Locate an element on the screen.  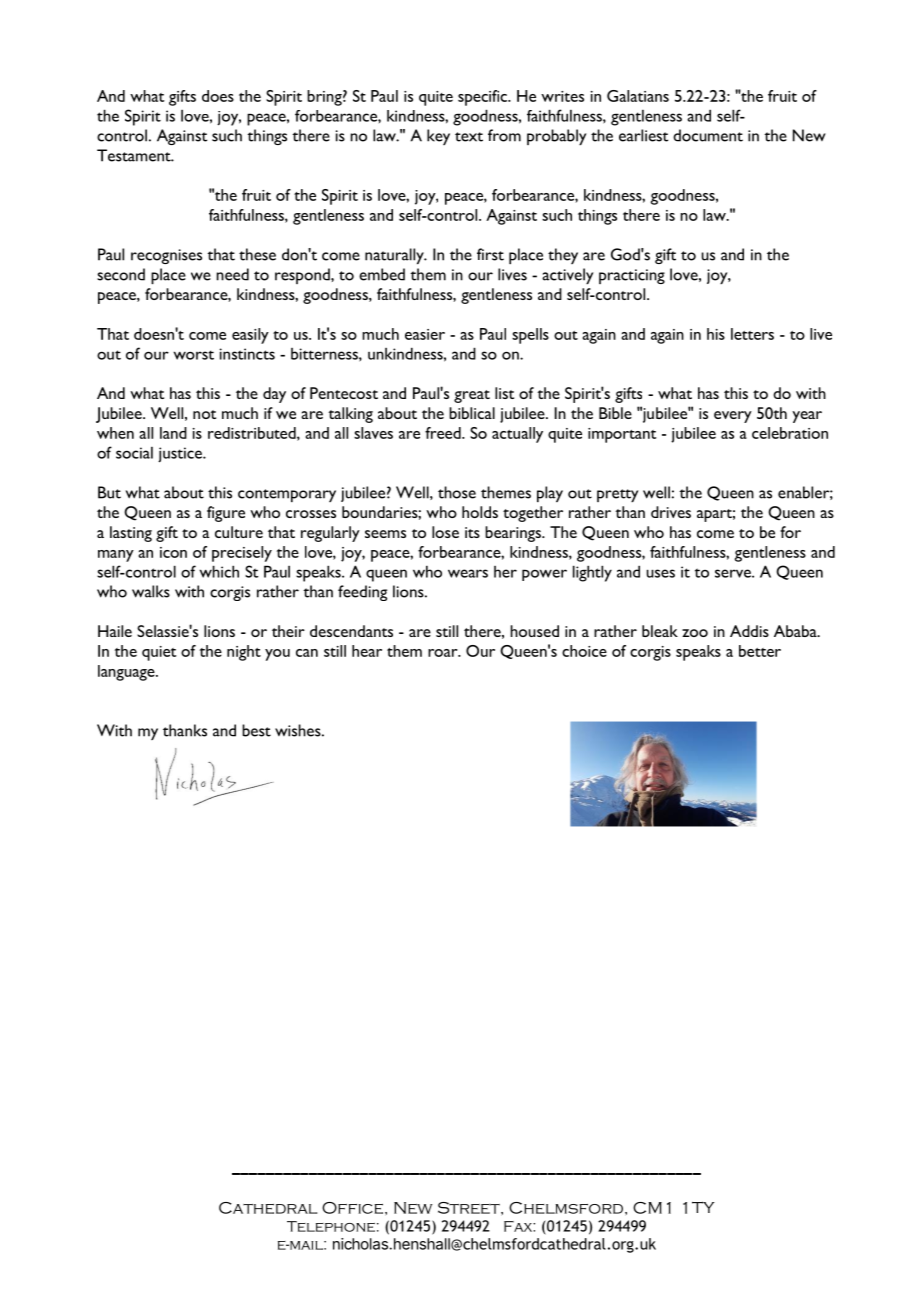
hear is located at coordinates (367, 651).
